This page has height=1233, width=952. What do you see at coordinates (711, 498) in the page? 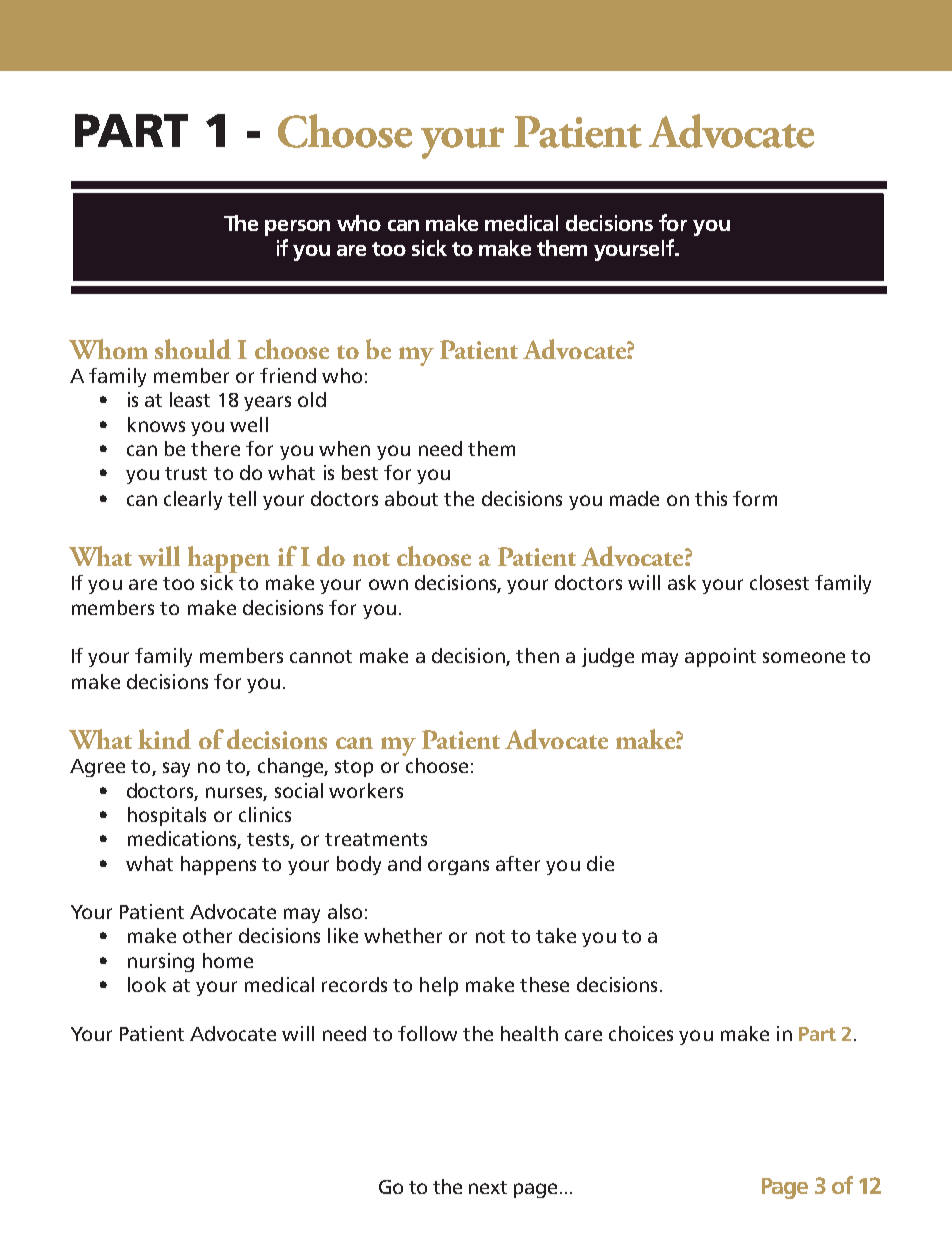
I see `this` at bounding box center [711, 498].
